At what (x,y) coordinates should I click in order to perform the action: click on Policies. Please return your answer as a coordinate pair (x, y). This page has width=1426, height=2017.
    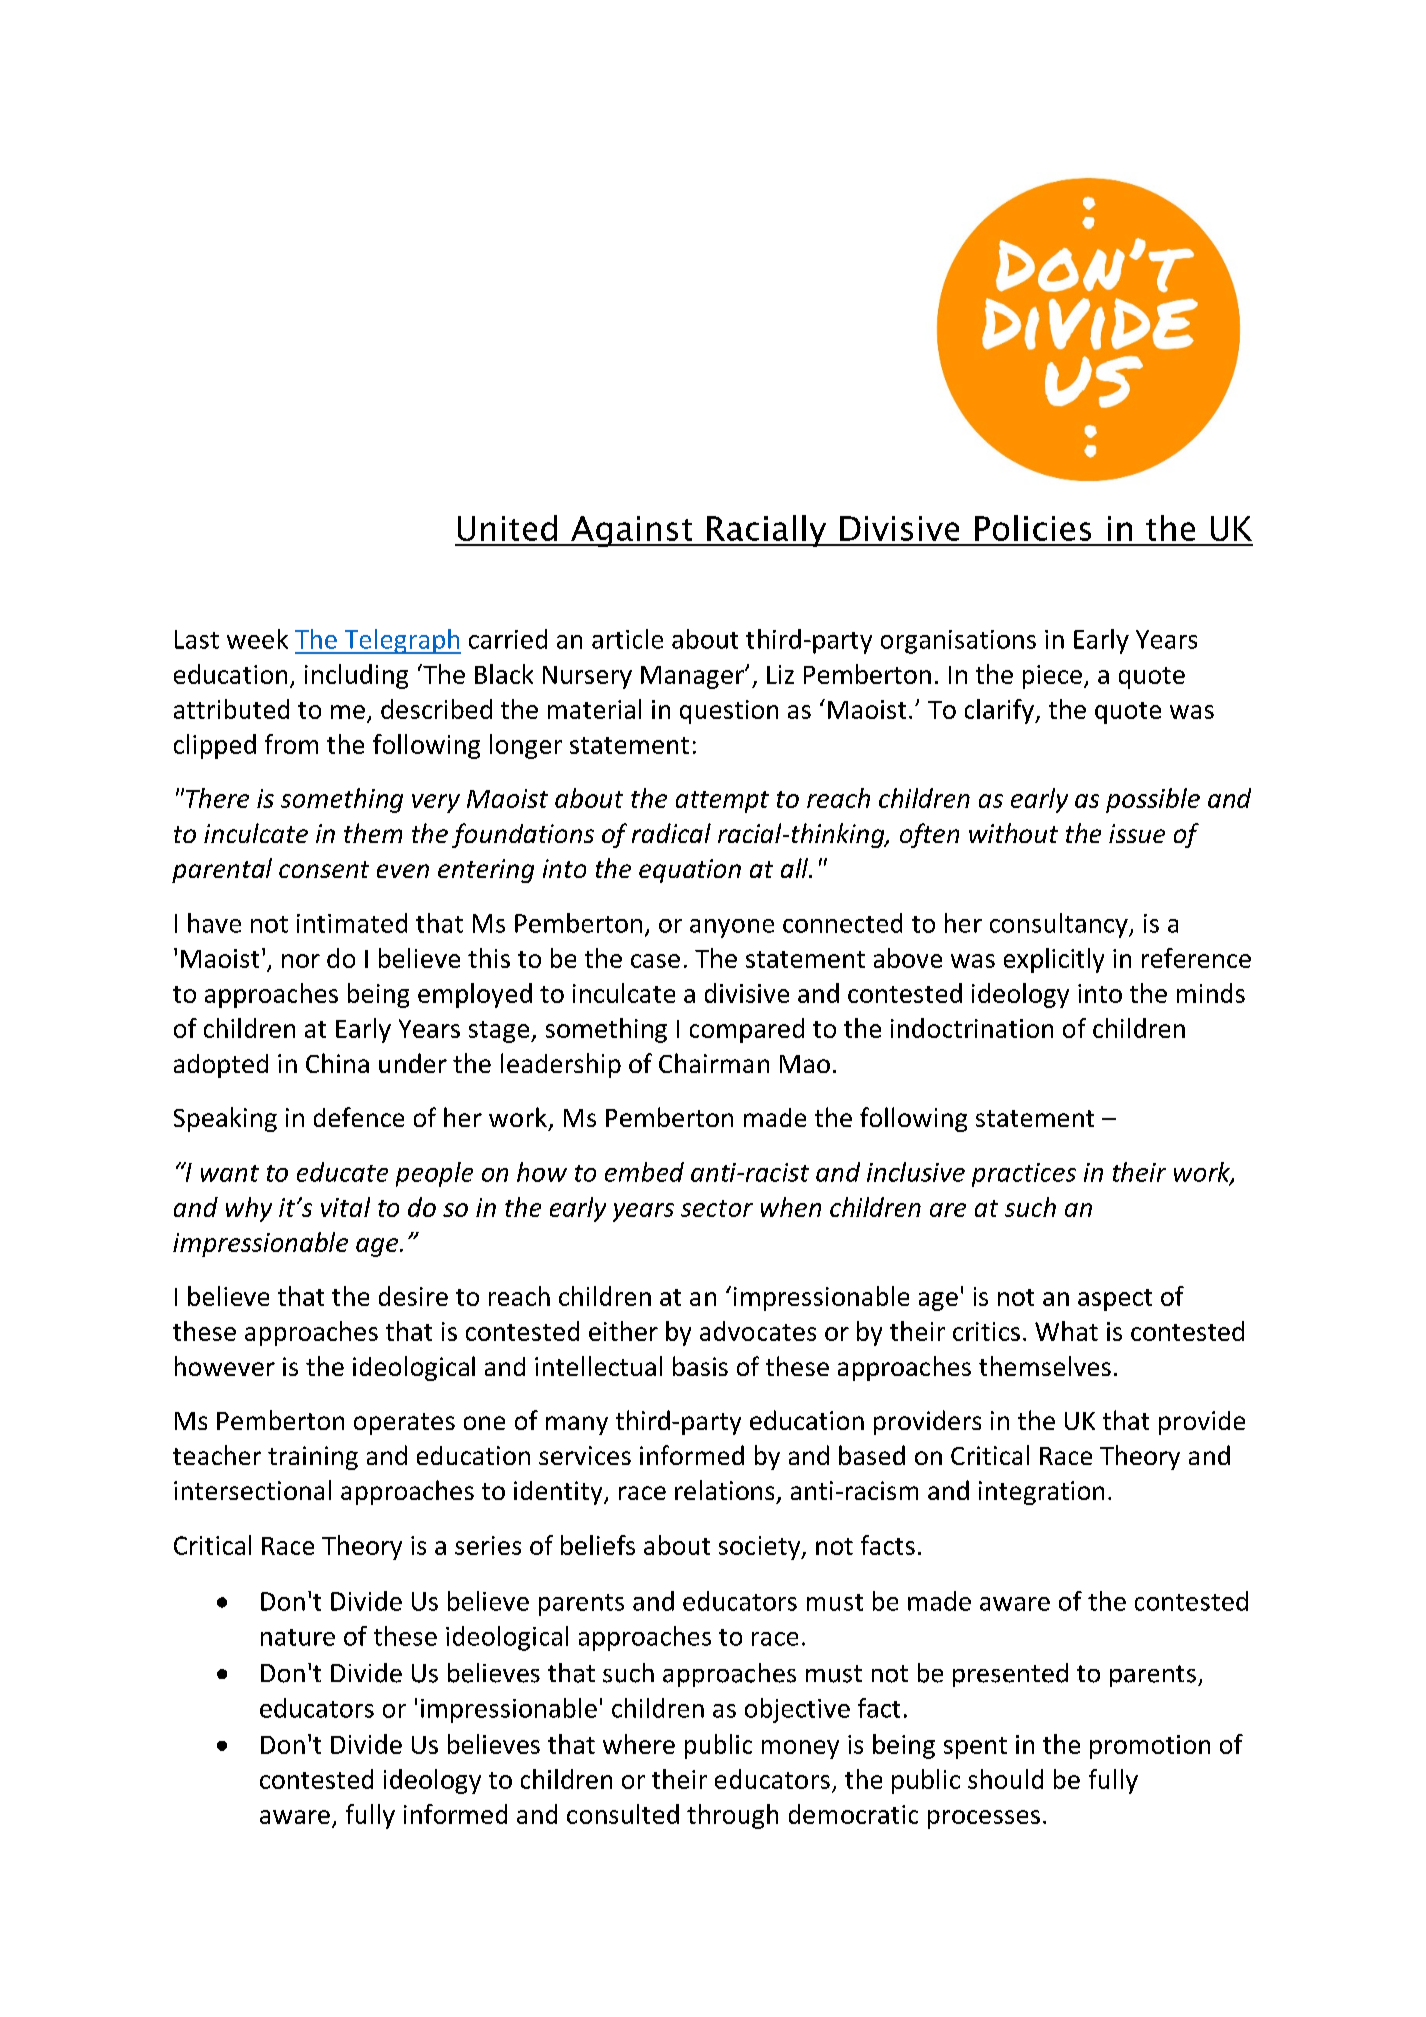
    Looking at the image, I should click on (1033, 528).
